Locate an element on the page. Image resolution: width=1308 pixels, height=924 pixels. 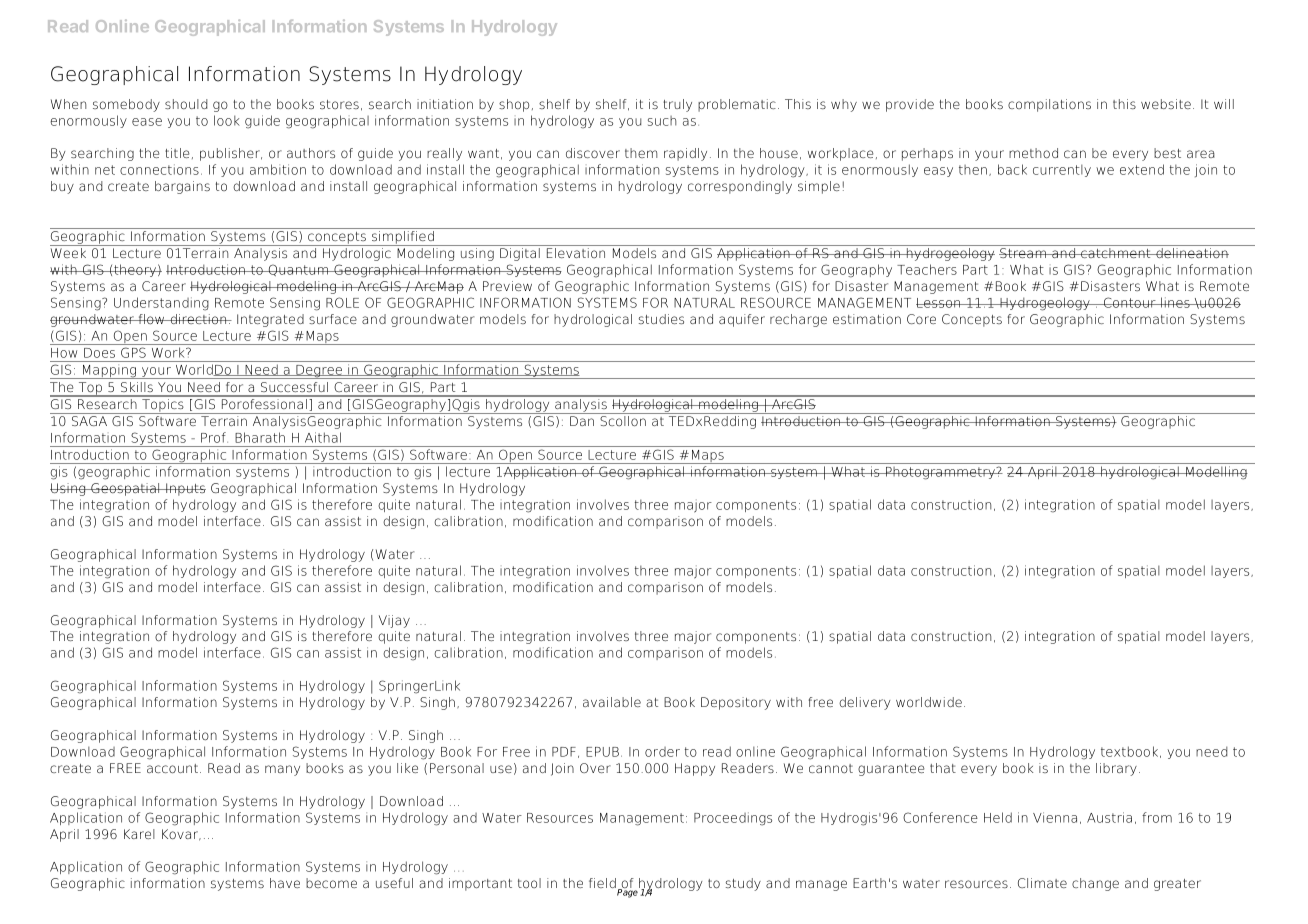
have is located at coordinates (285, 883).
